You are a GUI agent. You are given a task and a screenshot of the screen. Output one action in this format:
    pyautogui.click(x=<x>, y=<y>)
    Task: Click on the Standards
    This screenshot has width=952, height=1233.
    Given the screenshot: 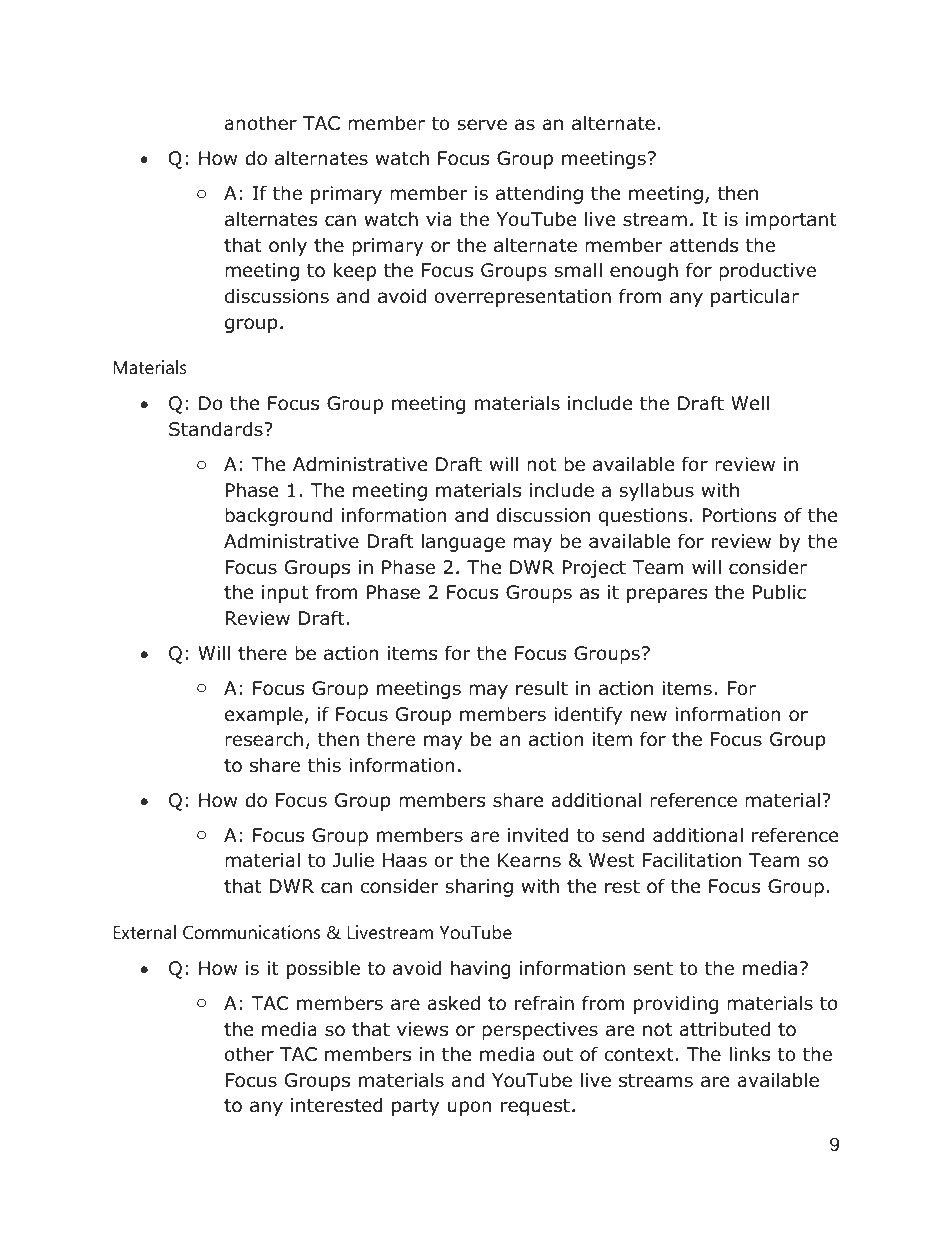 What is the action you would take?
    pyautogui.click(x=217, y=429)
